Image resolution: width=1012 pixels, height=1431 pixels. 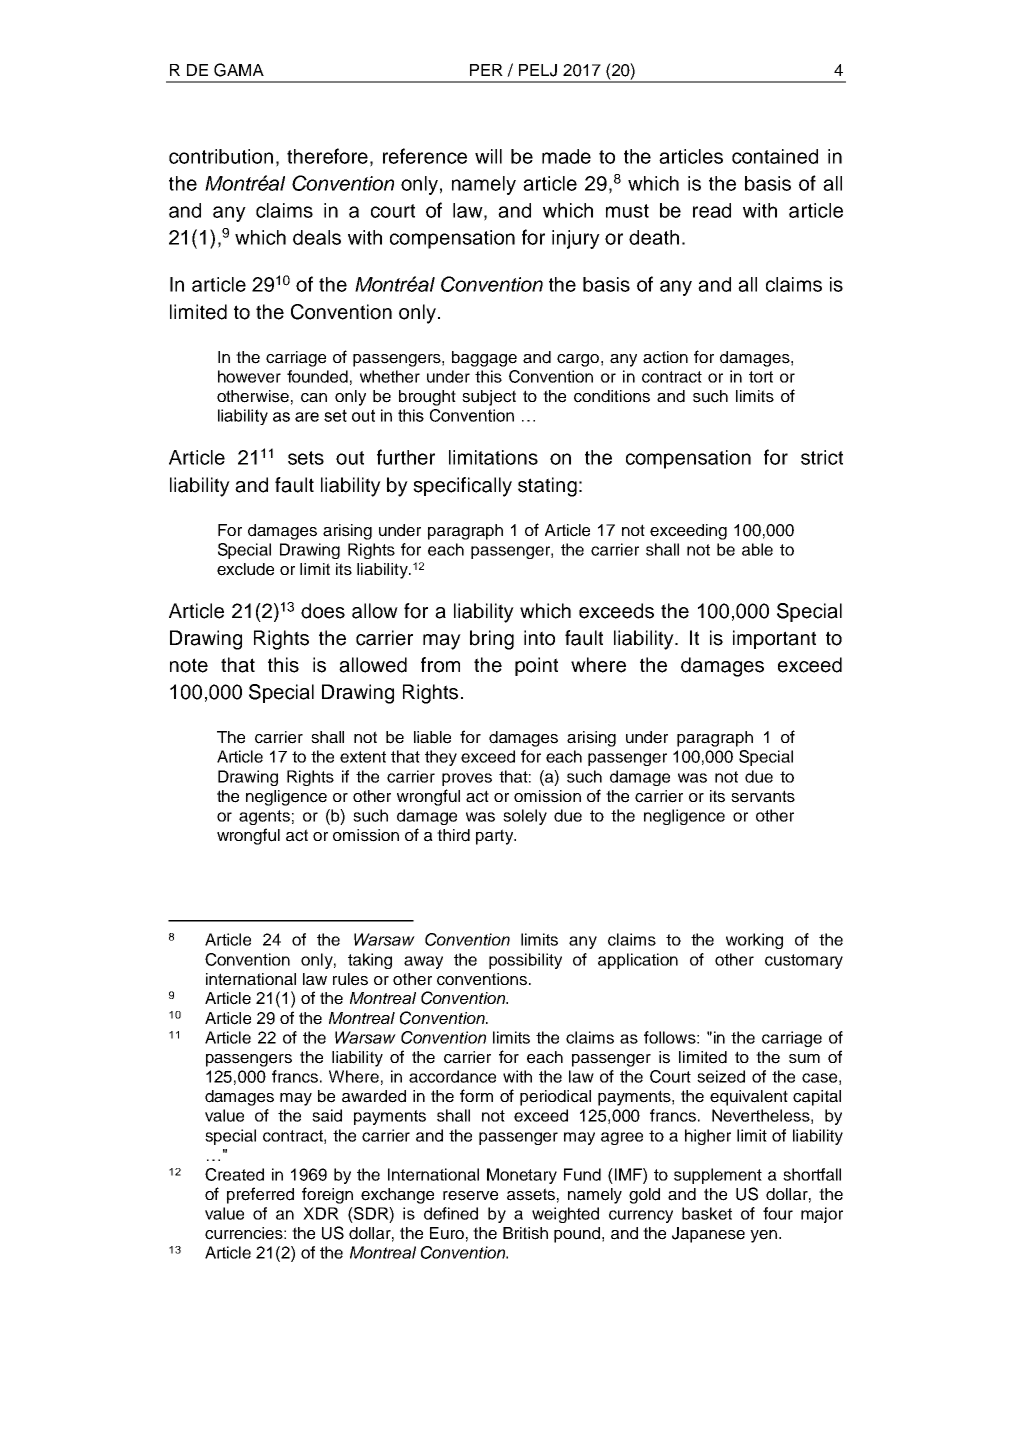 I want to click on contained, so click(x=775, y=156).
